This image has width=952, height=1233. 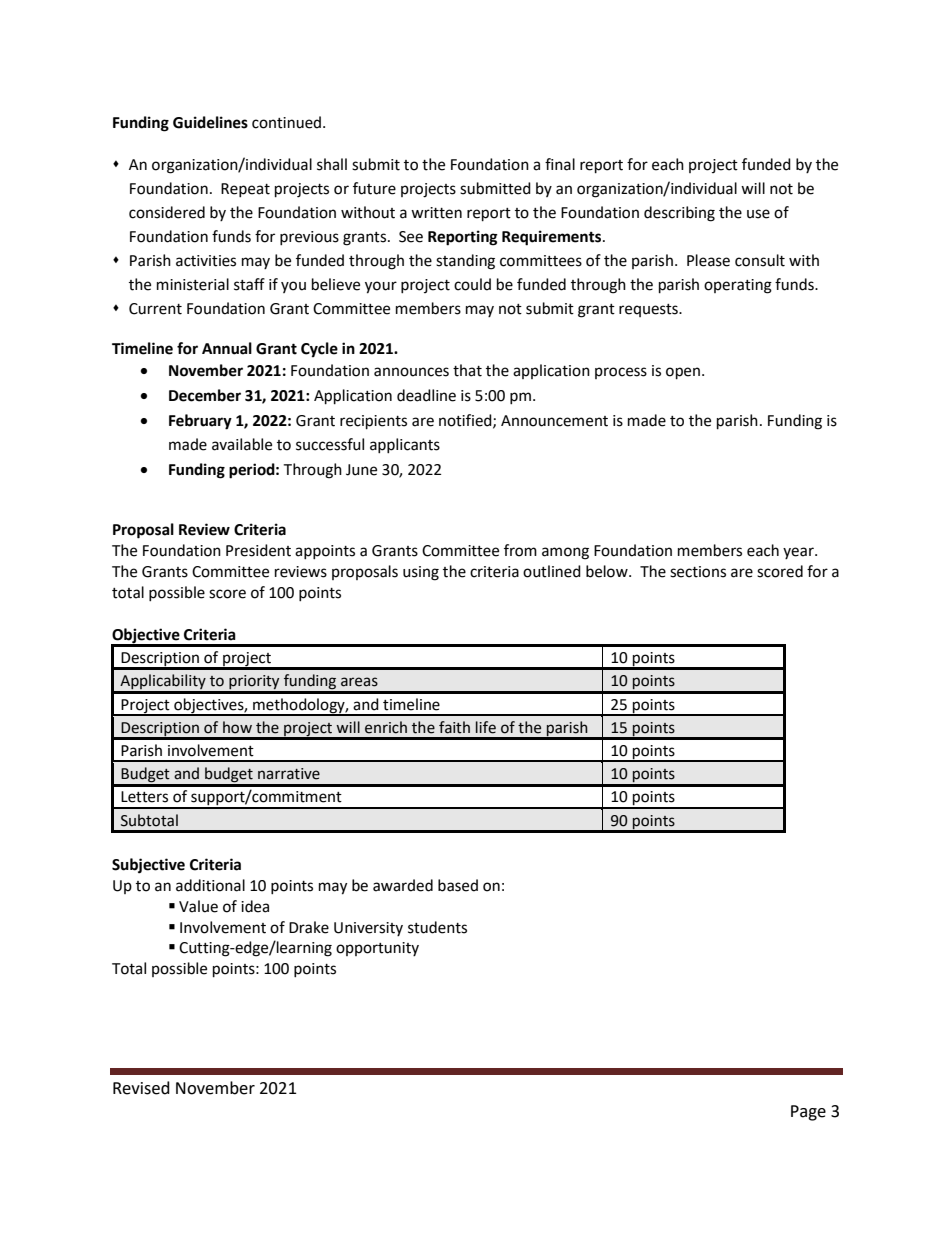 I want to click on Guidelines, so click(x=210, y=122).
